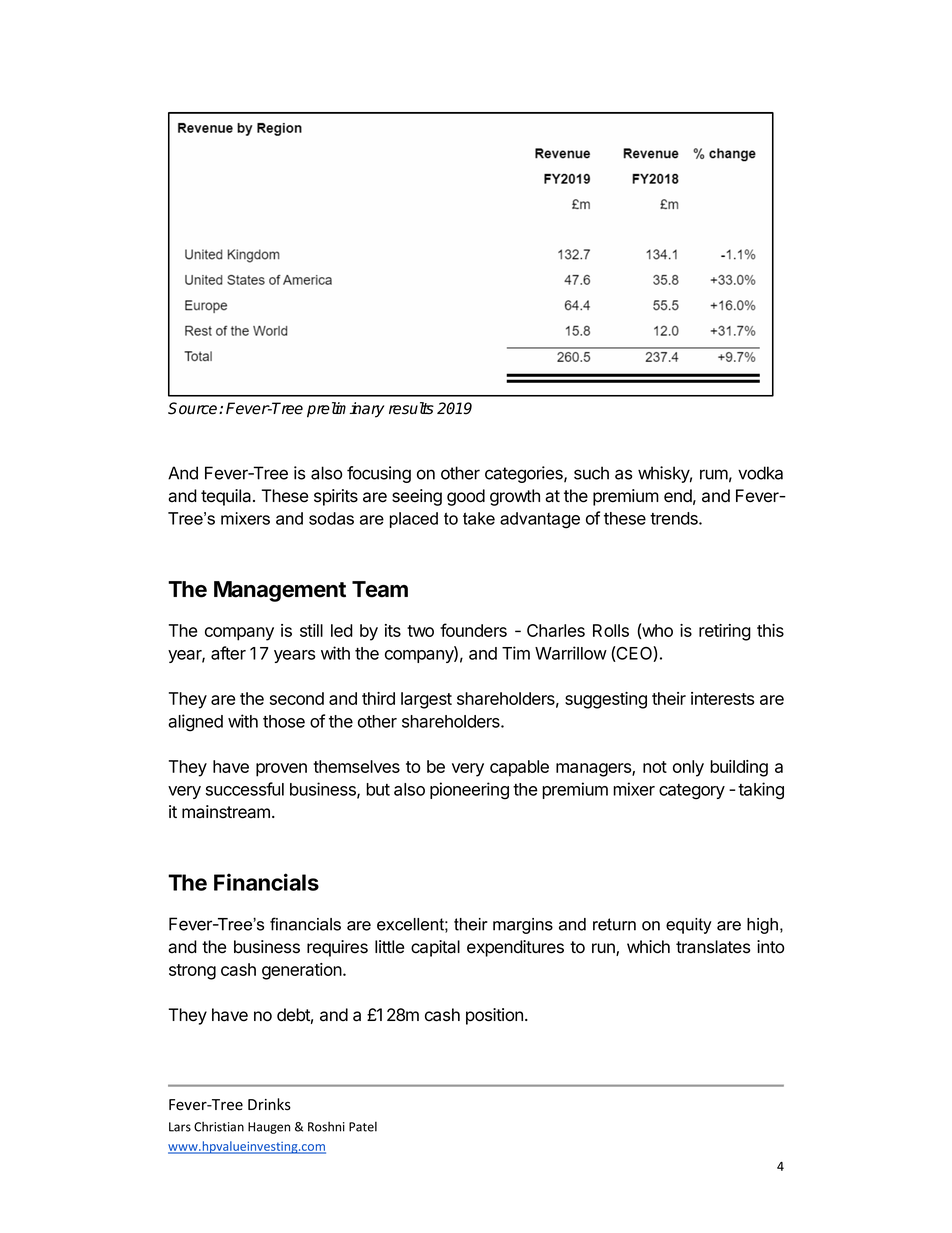 Image resolution: width=952 pixels, height=1233 pixels. Describe the element at coordinates (303, 971) in the document. I see `generation` at that location.
